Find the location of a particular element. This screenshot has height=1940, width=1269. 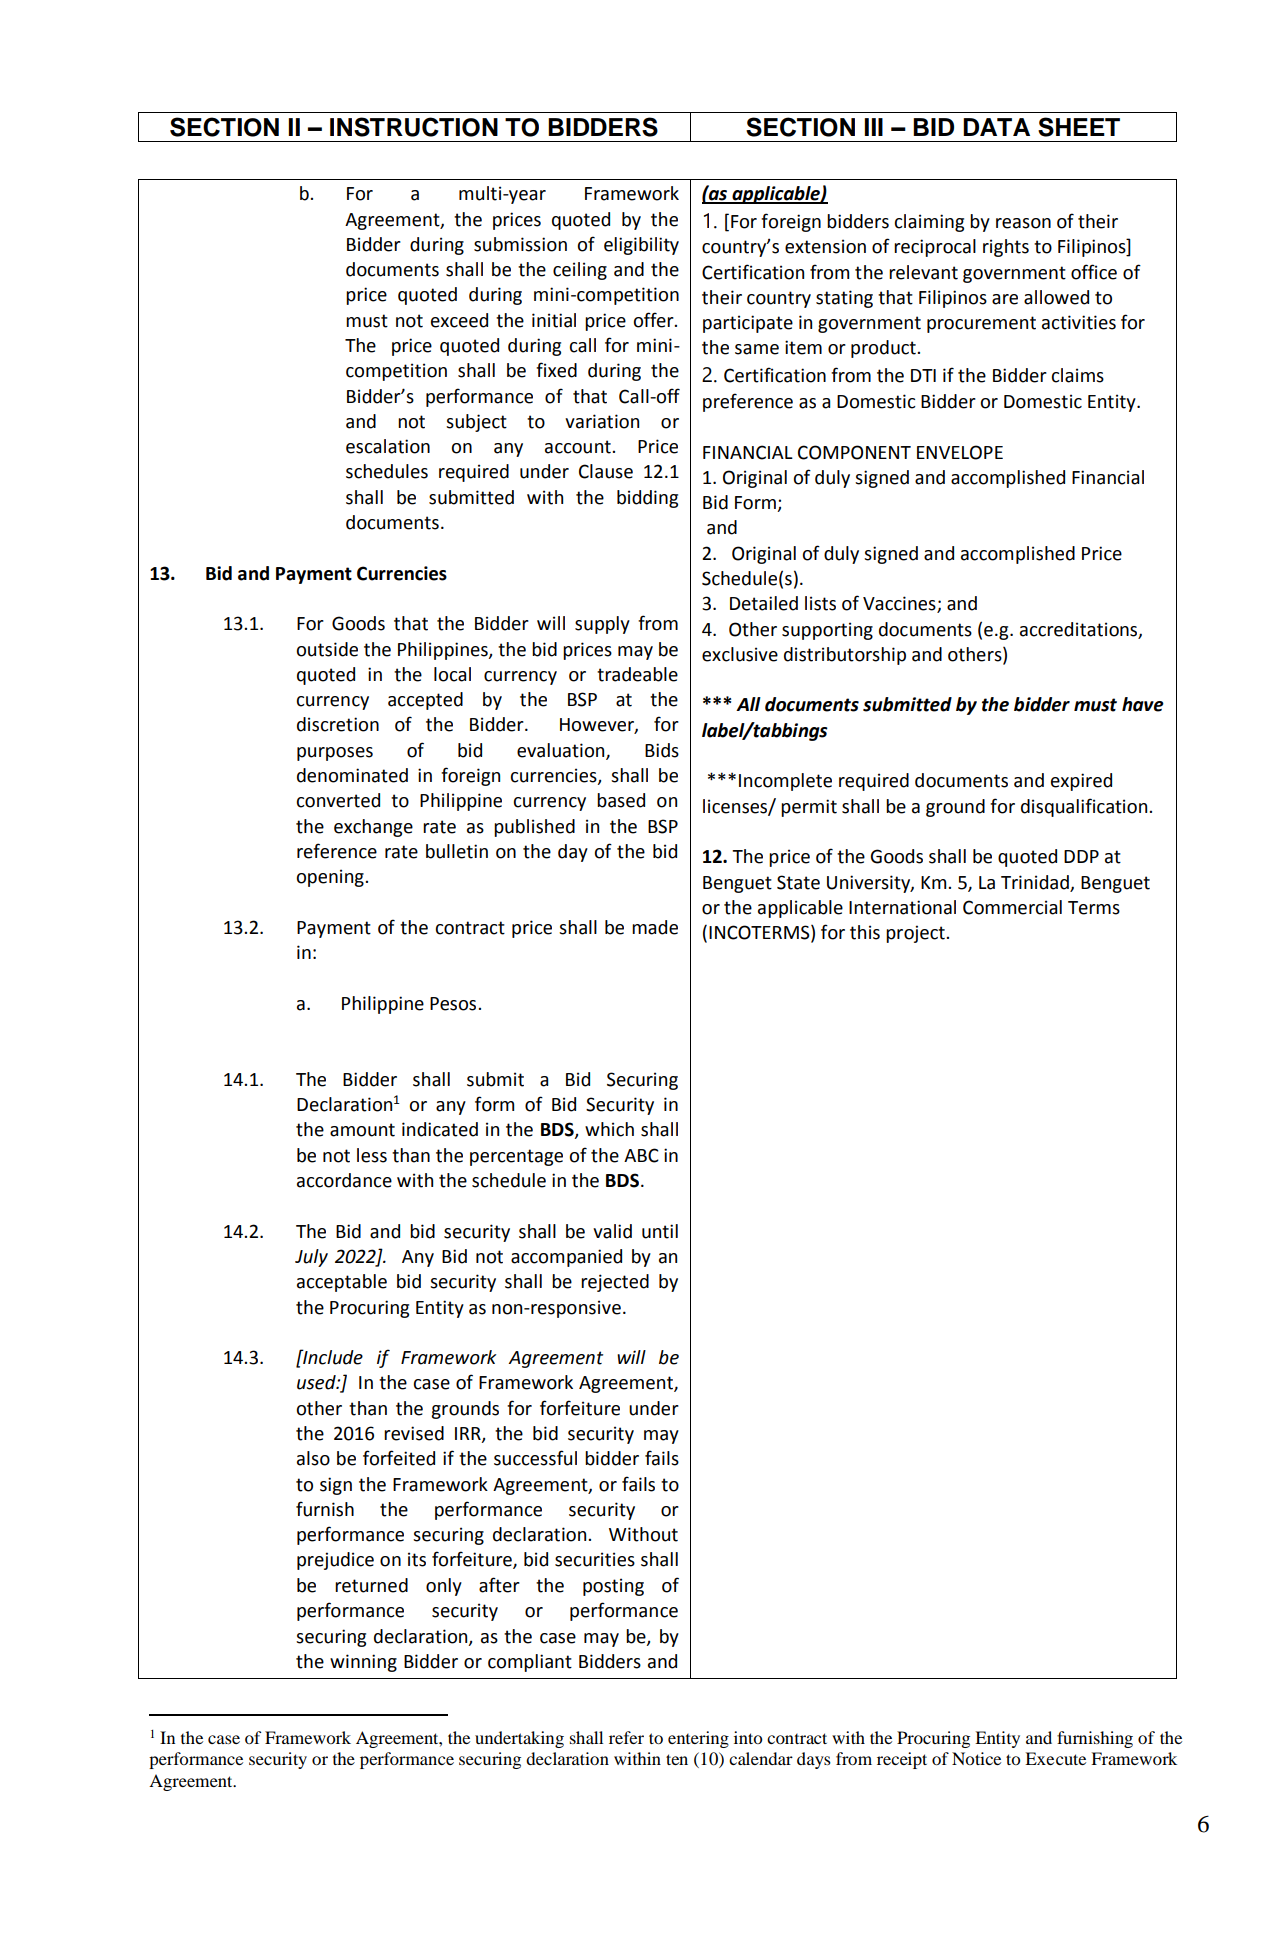

INSTRUCTION is located at coordinates (414, 127).
